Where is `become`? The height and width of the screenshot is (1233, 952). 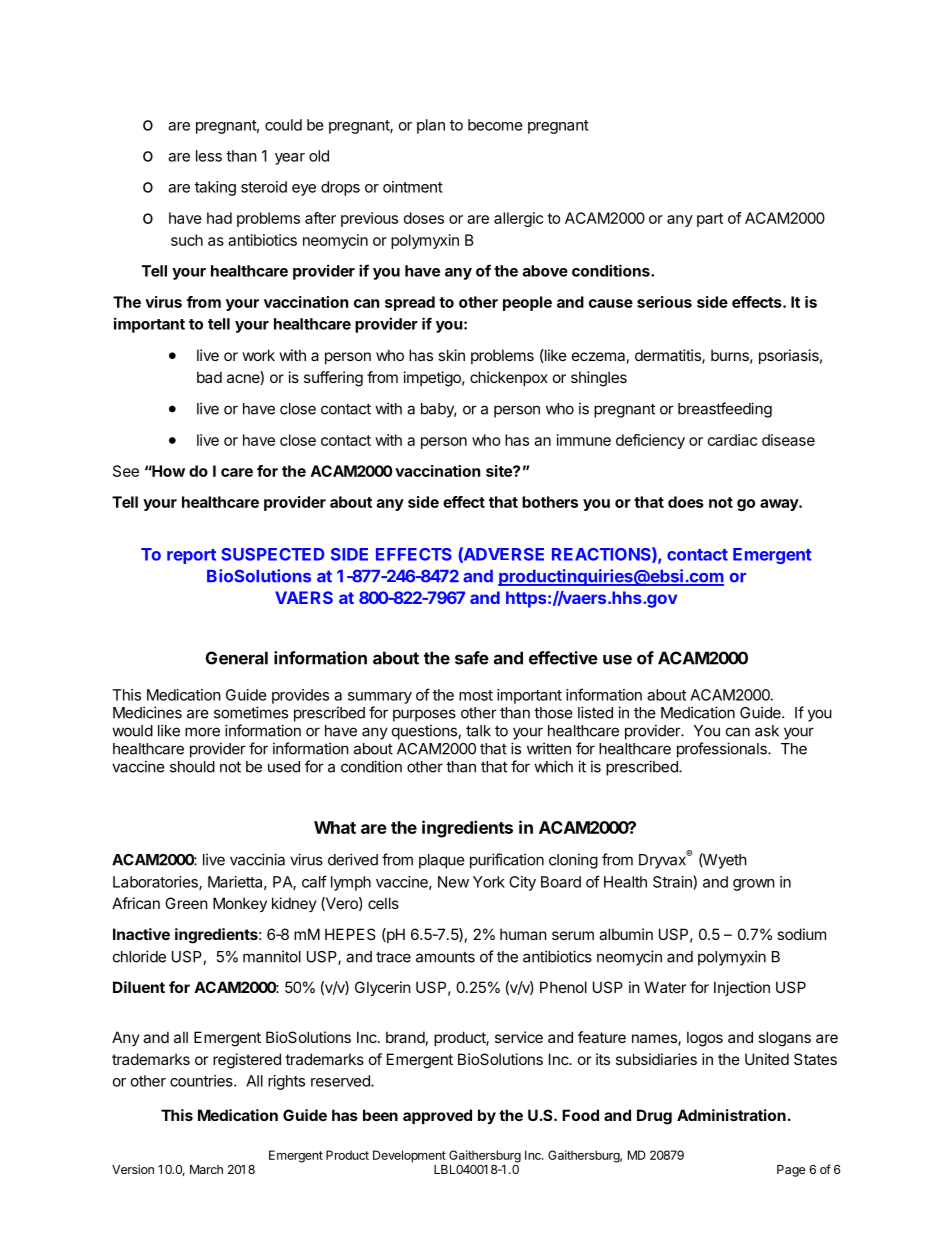 become is located at coordinates (495, 125).
